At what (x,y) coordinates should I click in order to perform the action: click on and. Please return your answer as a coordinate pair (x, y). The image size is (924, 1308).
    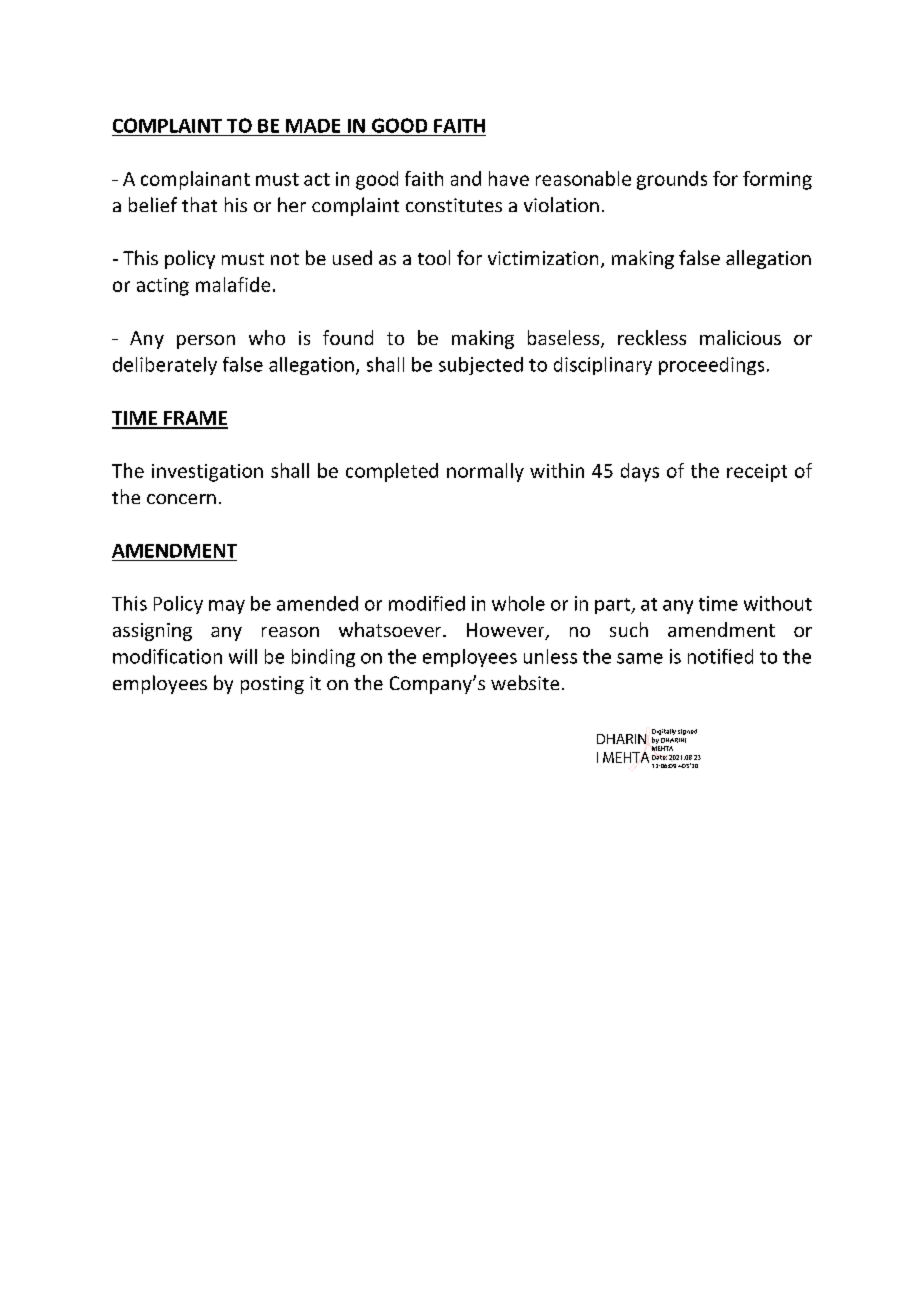
    Looking at the image, I should click on (466, 178).
